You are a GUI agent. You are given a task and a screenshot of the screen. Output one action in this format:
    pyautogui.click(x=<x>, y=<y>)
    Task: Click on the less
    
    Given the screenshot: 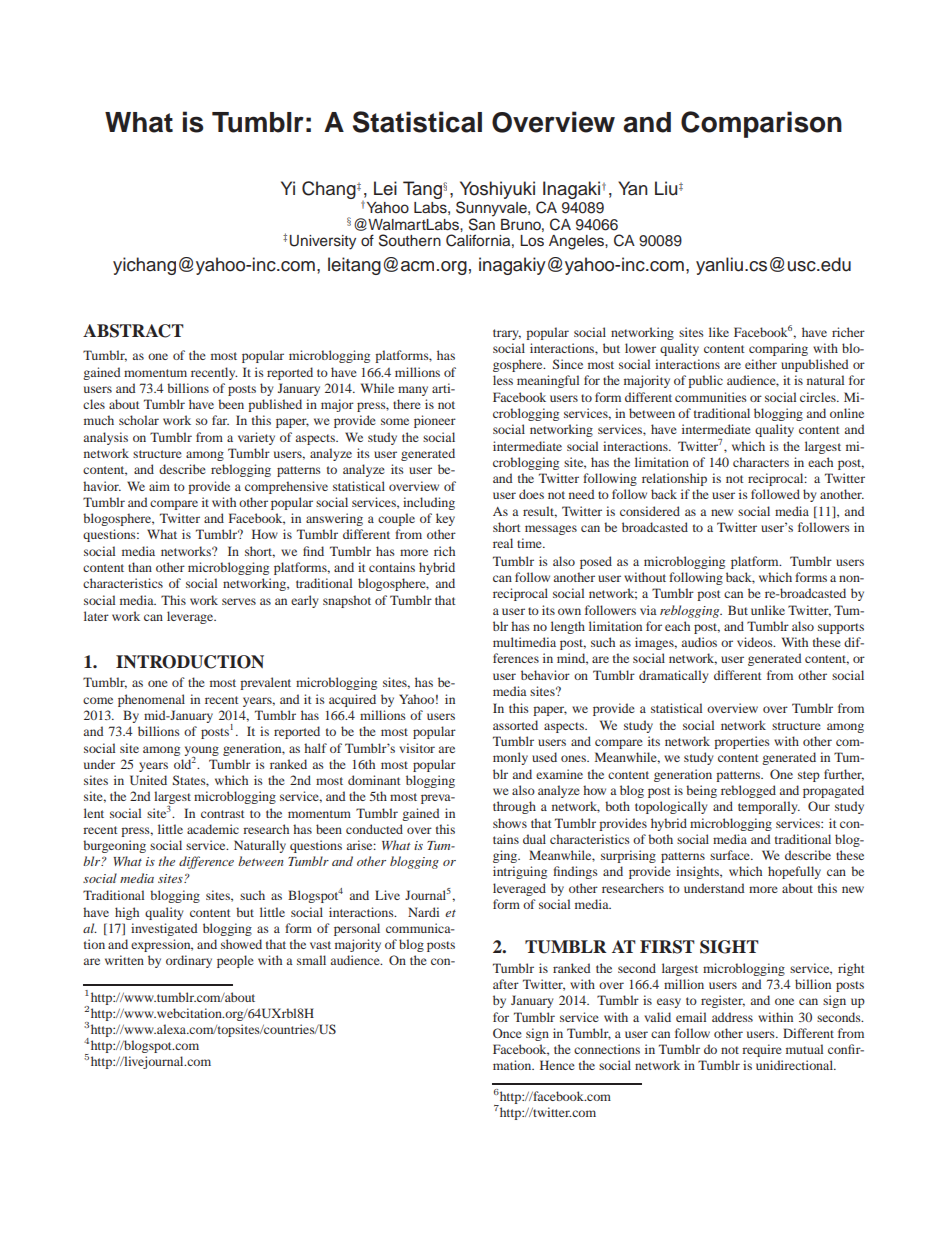 What is the action you would take?
    pyautogui.click(x=503, y=380)
